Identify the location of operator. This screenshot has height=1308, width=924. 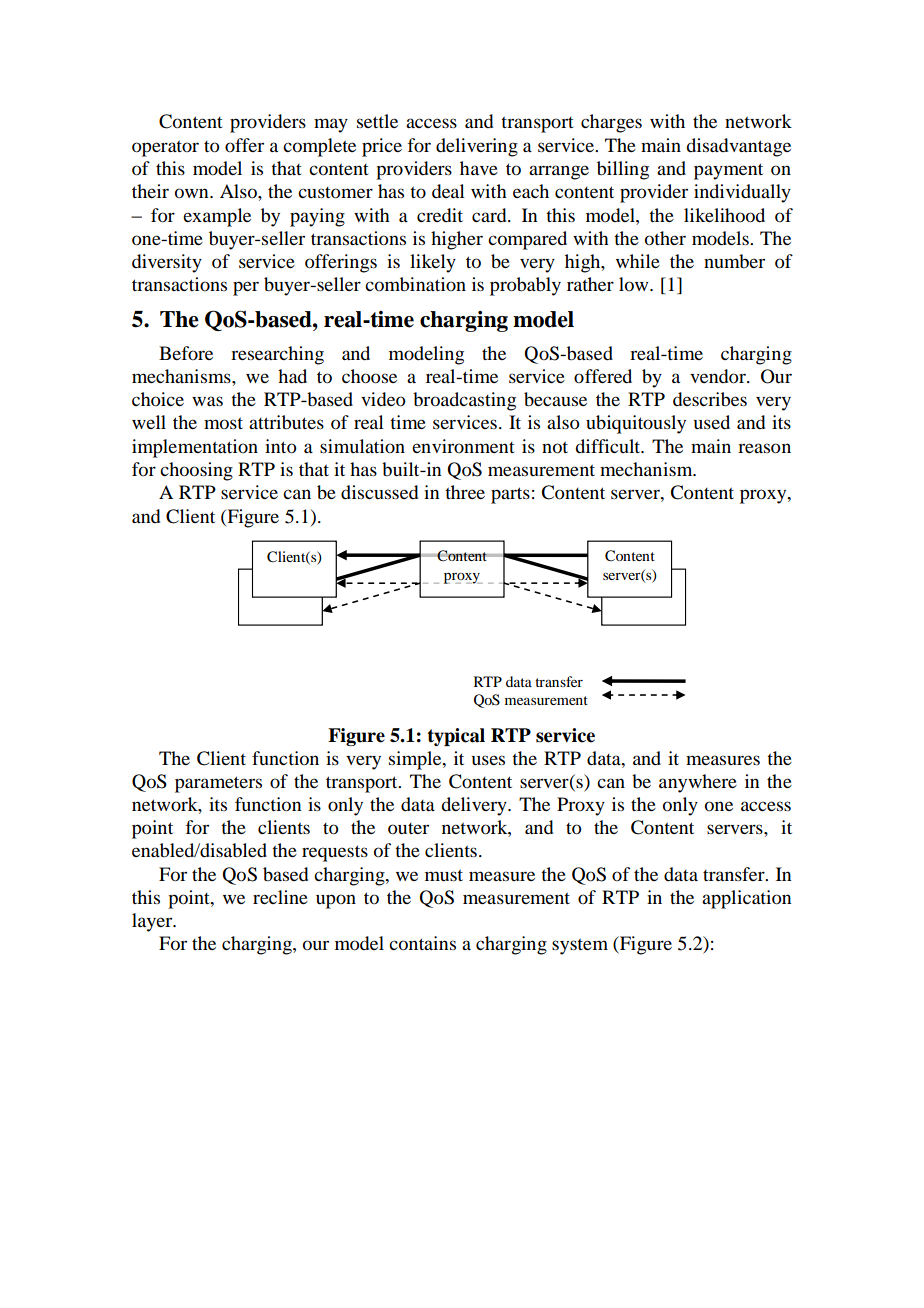
(165, 149).
